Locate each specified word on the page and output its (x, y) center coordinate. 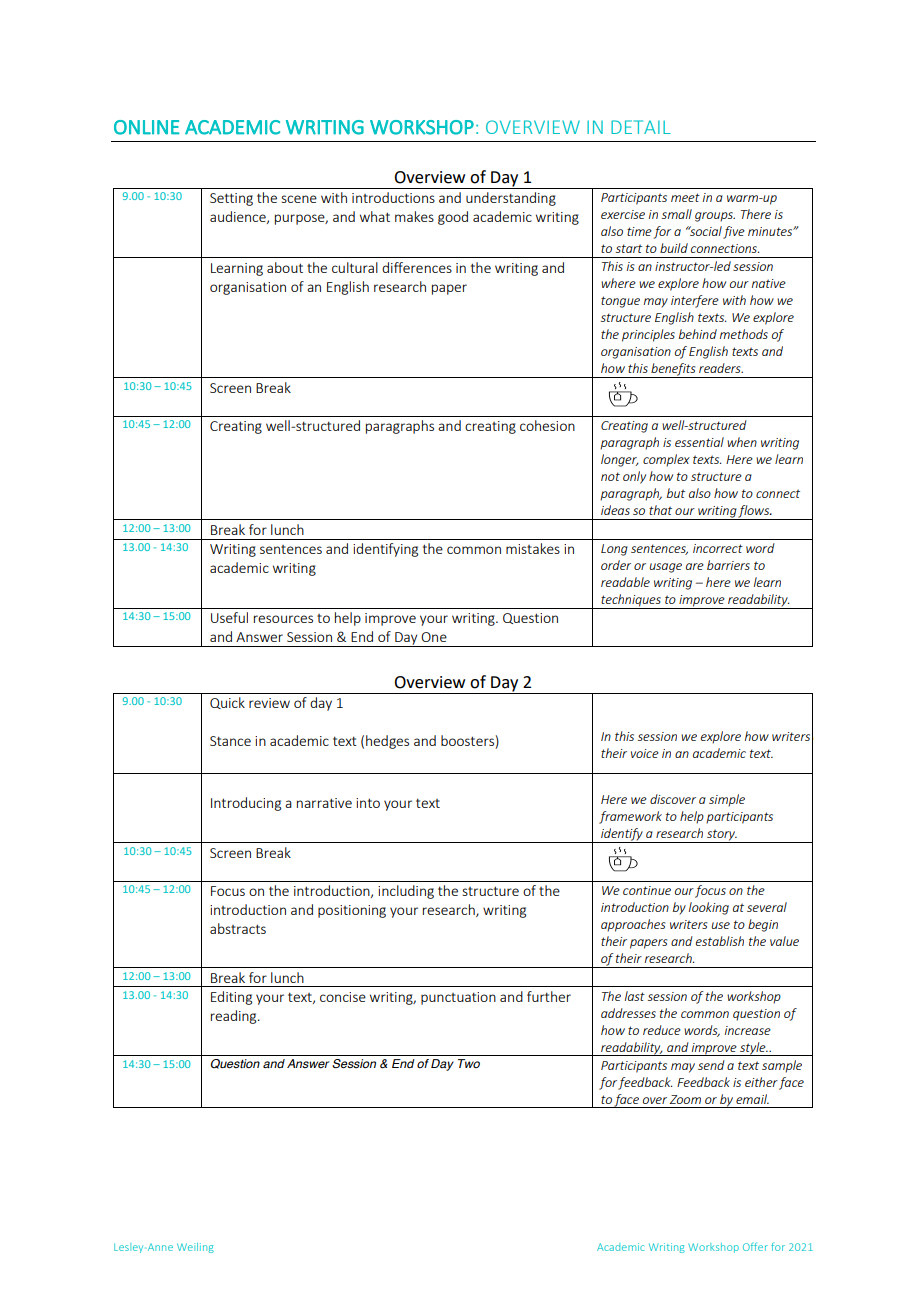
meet (685, 197)
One (434, 637)
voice (645, 753)
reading (235, 1017)
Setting (231, 199)
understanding (511, 199)
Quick (227, 703)
